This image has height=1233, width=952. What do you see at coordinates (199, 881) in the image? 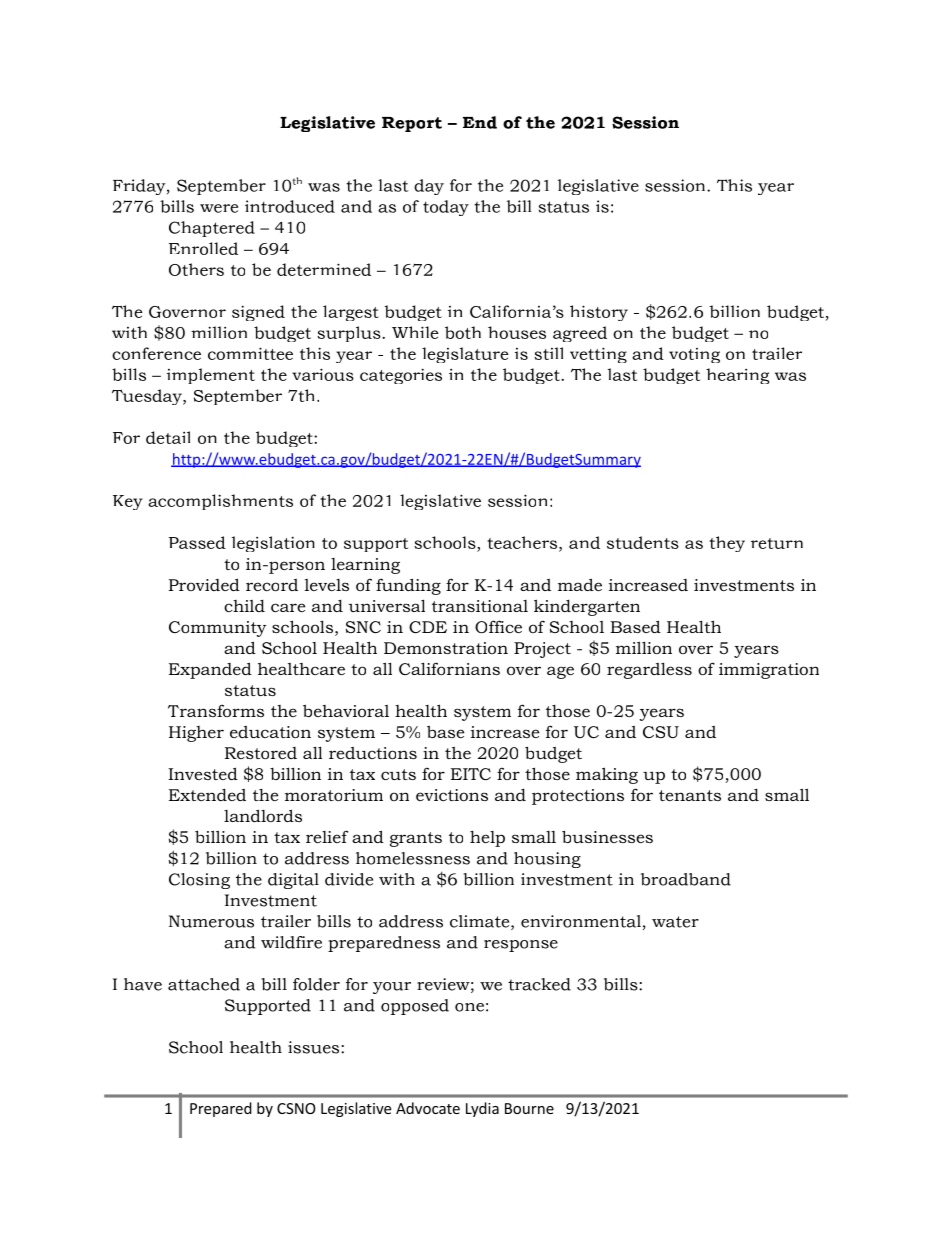
I see `Closing` at bounding box center [199, 881].
